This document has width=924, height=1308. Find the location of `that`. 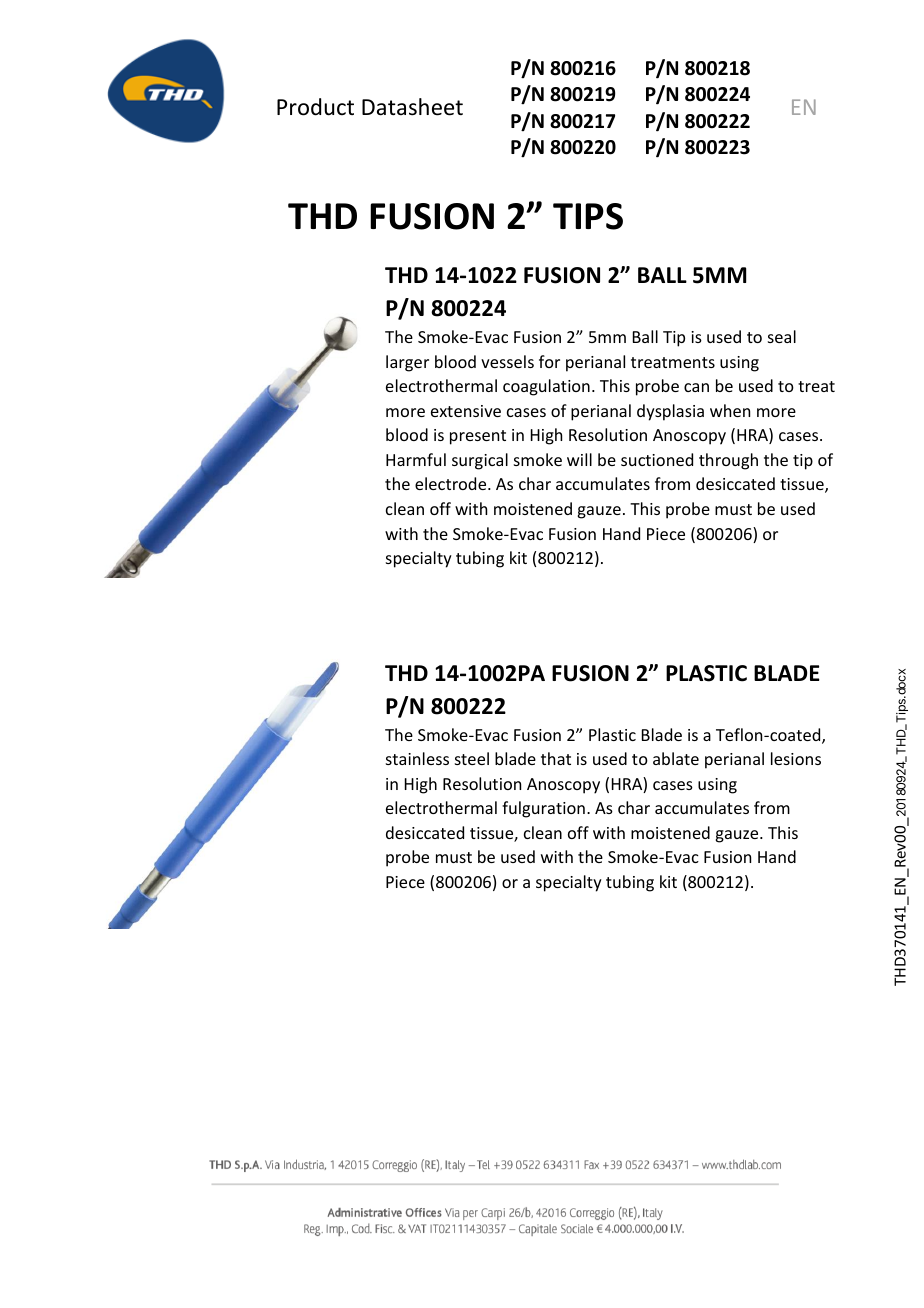

that is located at coordinates (556, 758).
